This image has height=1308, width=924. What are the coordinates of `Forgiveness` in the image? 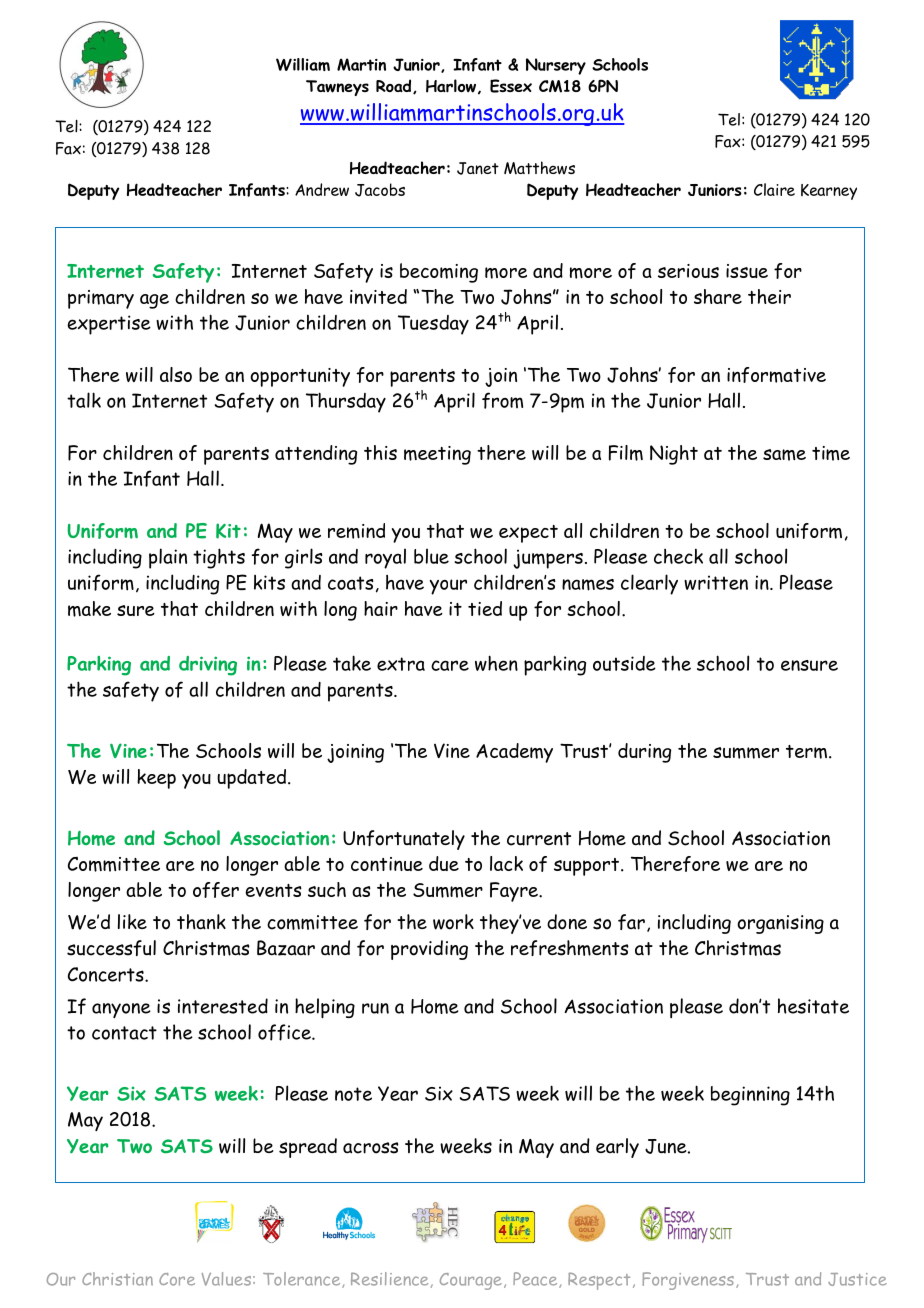 It's located at (688, 1281).
